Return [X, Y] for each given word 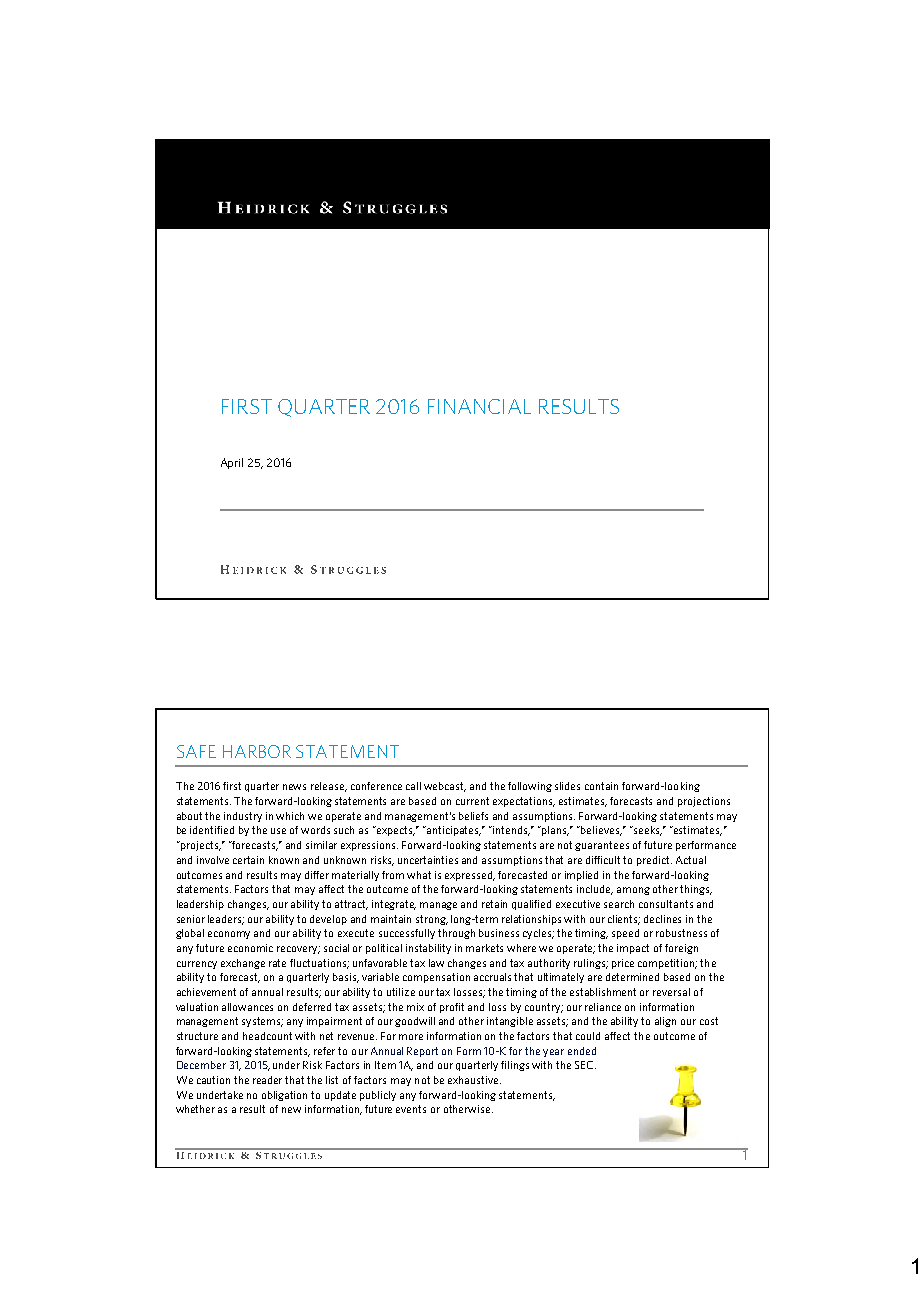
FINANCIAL [479, 406]
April [232, 463]
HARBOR [257, 751]
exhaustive [473, 1080]
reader [267, 1080]
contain [601, 786]
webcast [445, 787]
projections [704, 802]
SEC [585, 1065]
